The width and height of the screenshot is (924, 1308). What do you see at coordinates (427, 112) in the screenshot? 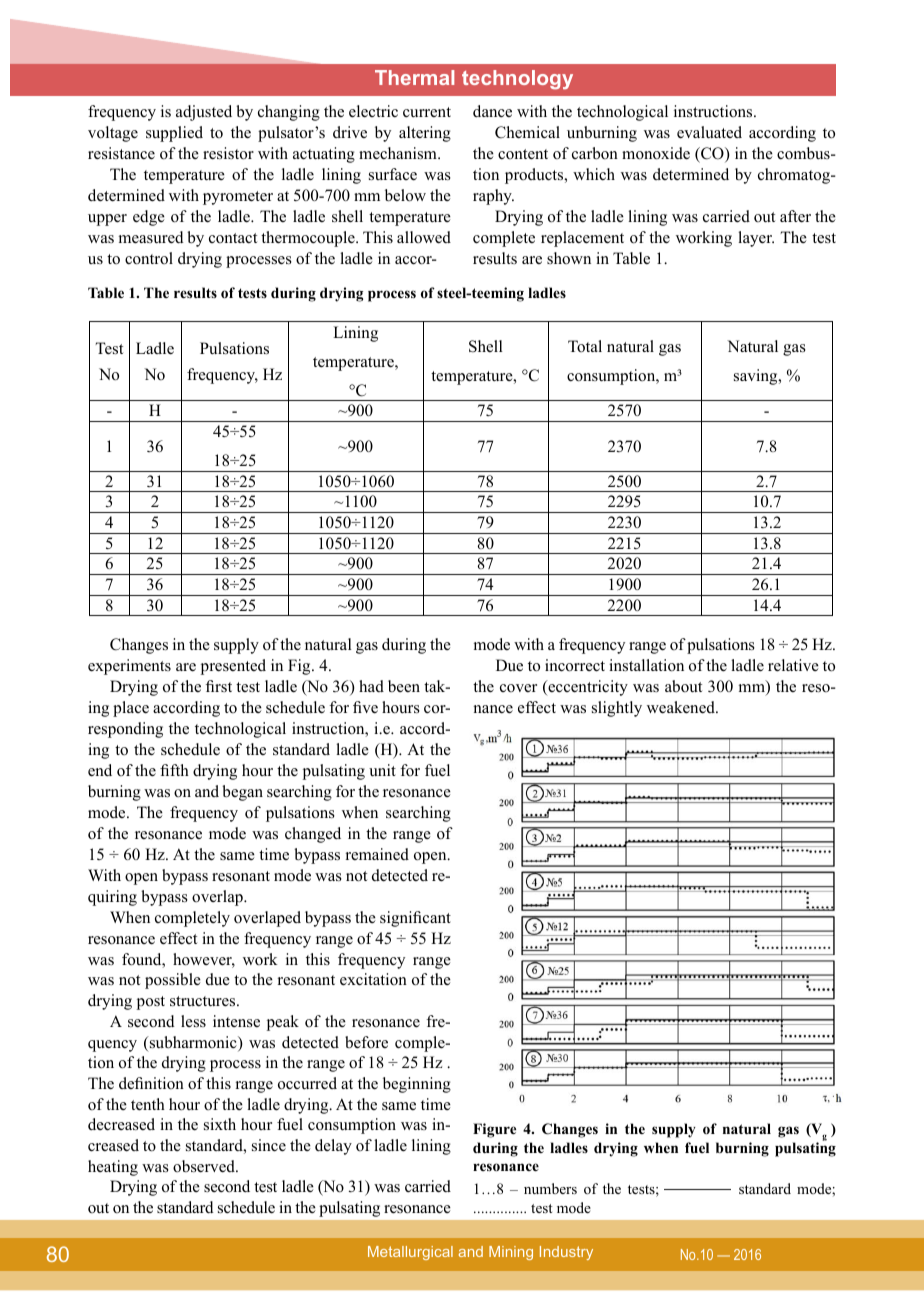
I see `current` at bounding box center [427, 112].
